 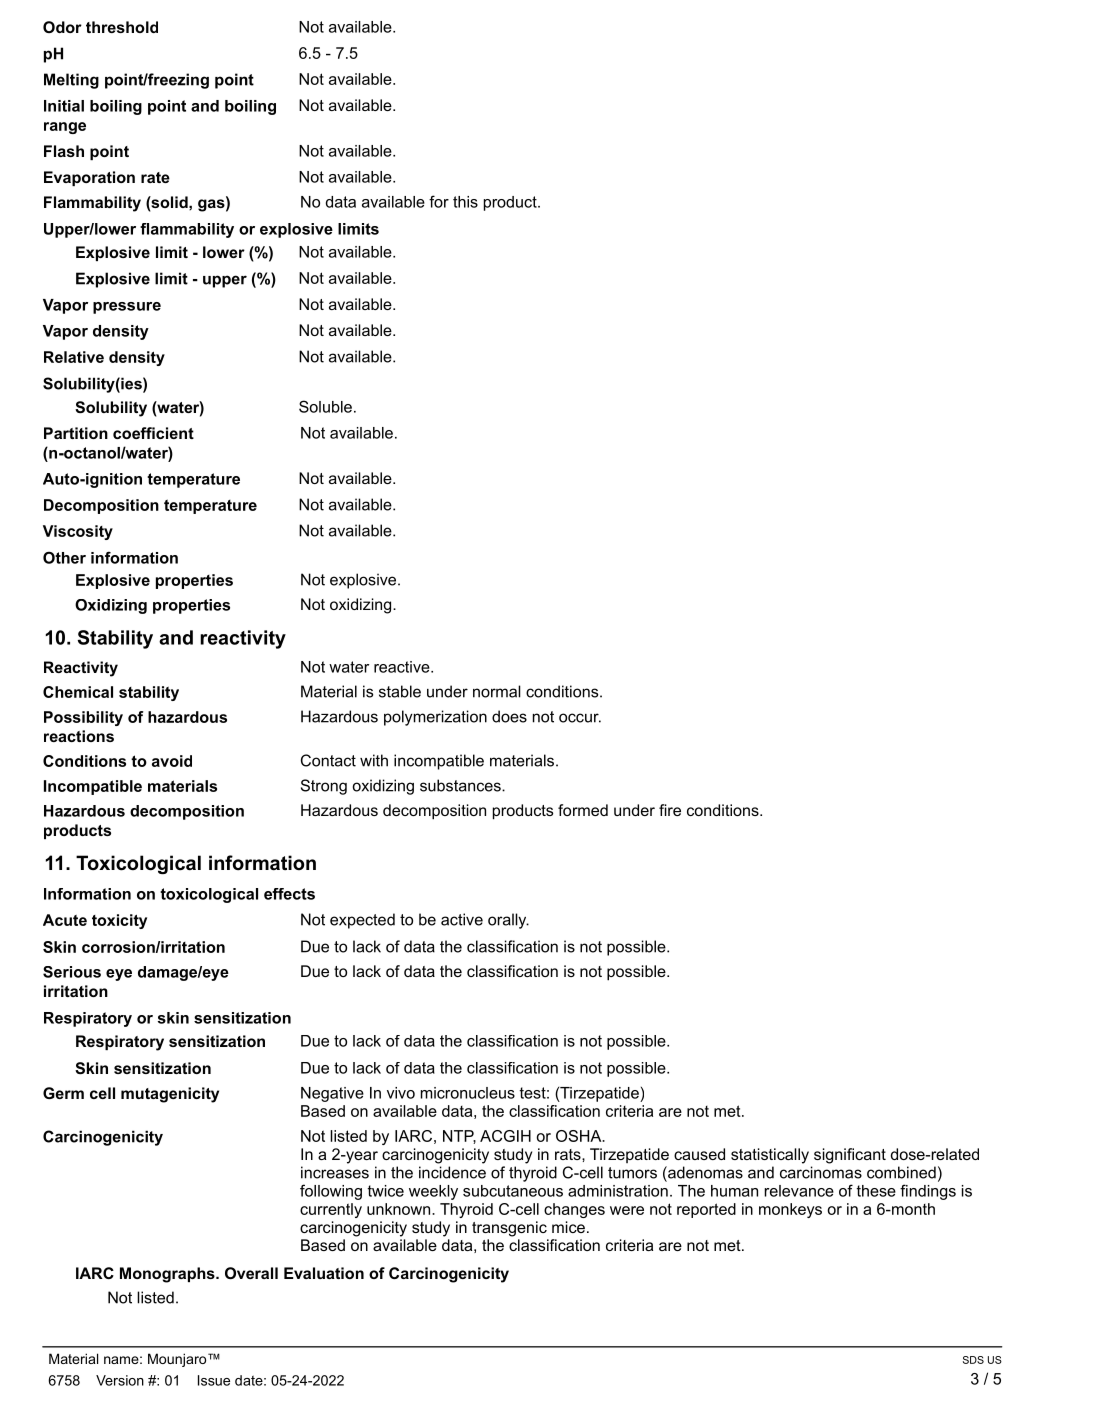 I want to click on transgenic, so click(x=509, y=1229).
